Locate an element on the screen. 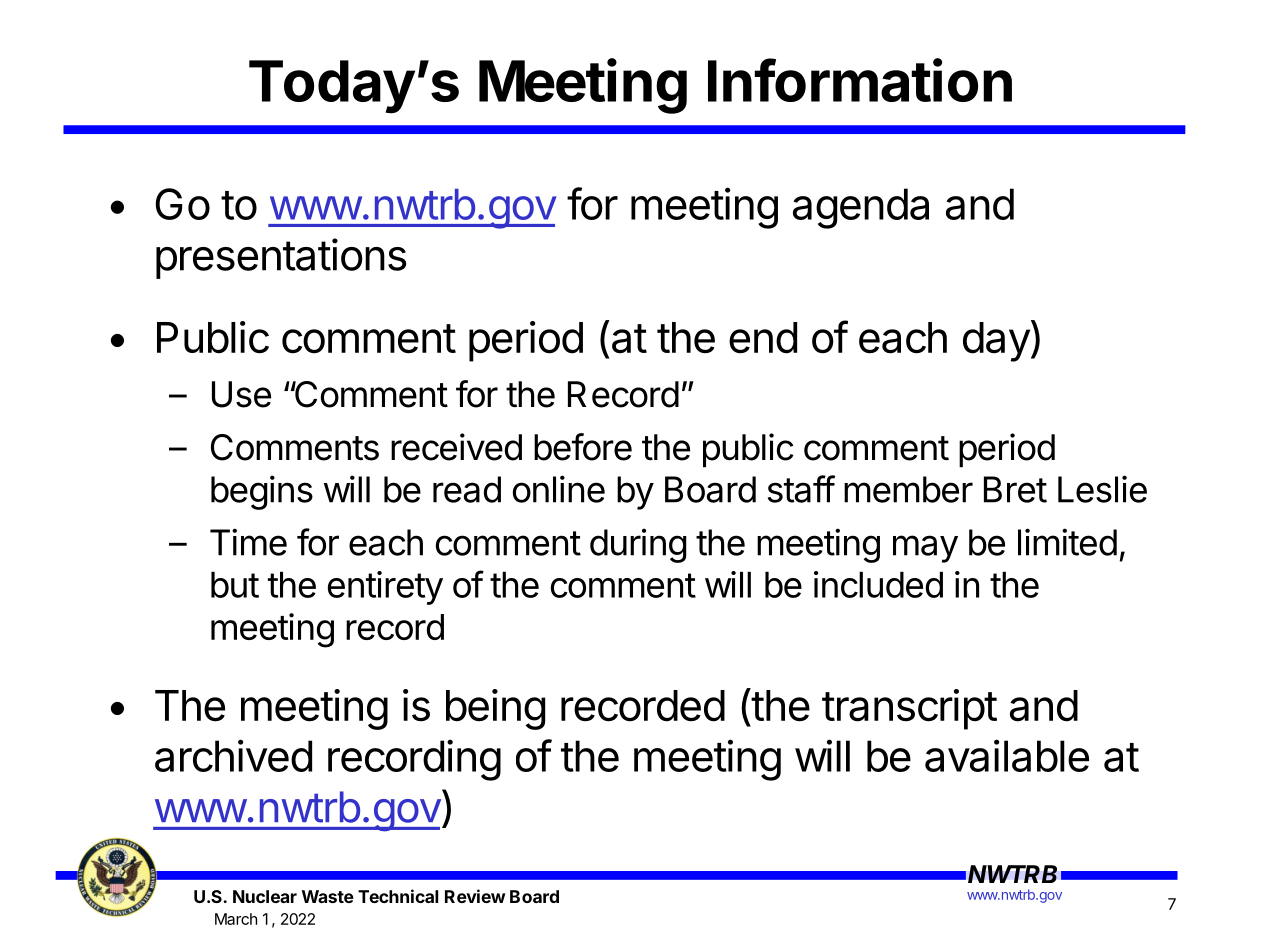 The height and width of the screenshot is (952, 1270). begins is located at coordinates (262, 492).
